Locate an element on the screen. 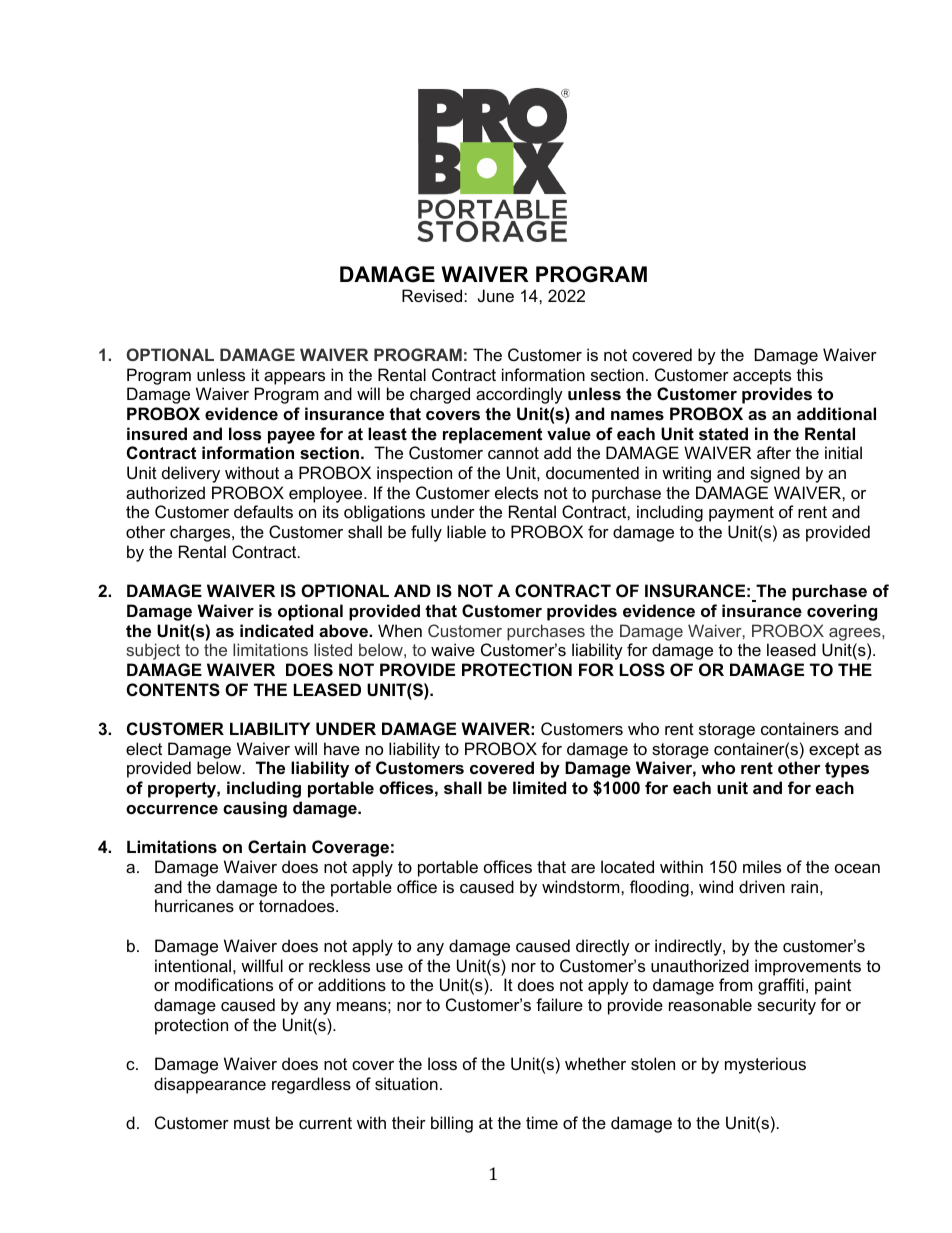 The height and width of the screenshot is (1233, 952). types is located at coordinates (847, 770).
